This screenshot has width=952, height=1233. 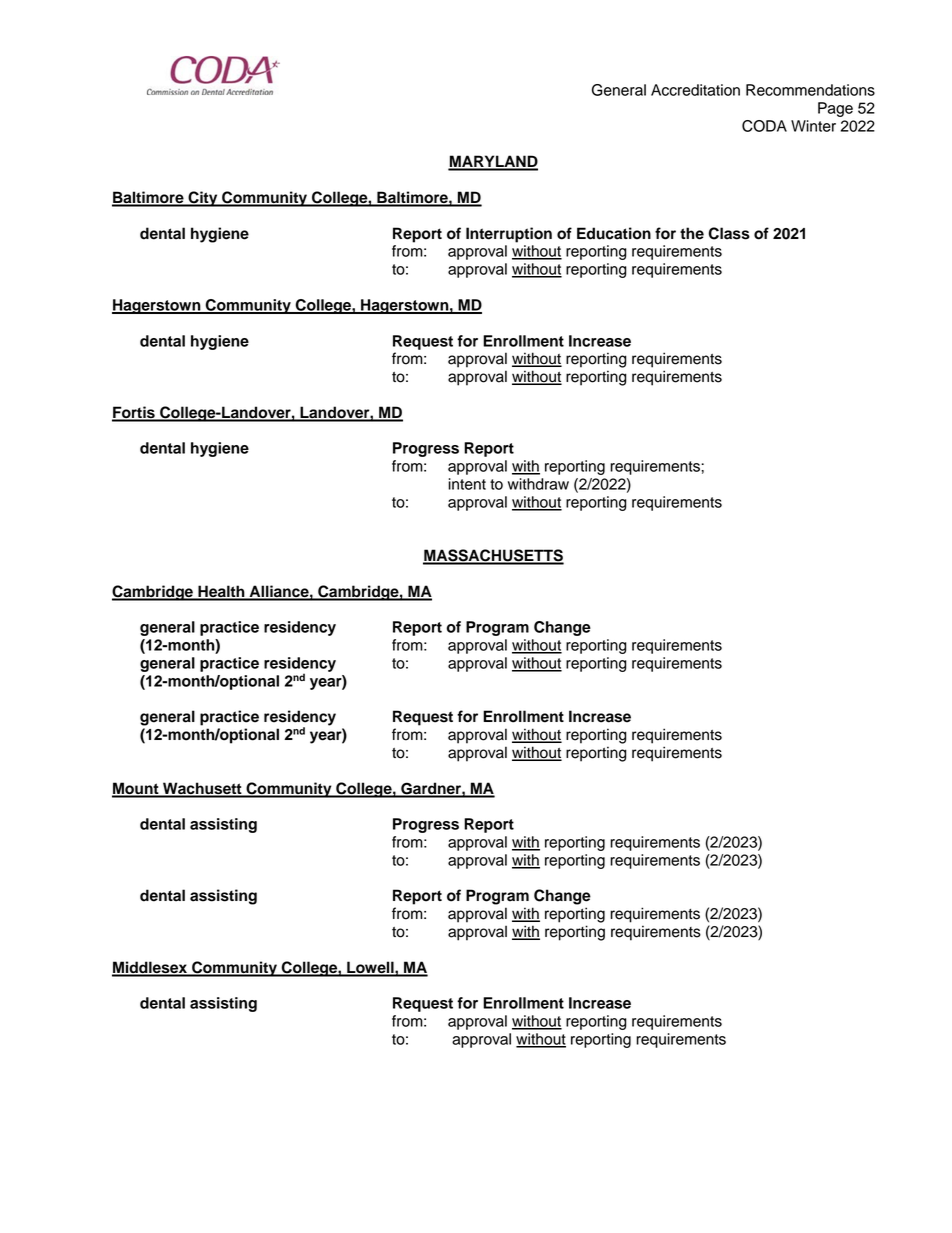 What do you see at coordinates (810, 90) in the screenshot?
I see `Recommendations` at bounding box center [810, 90].
